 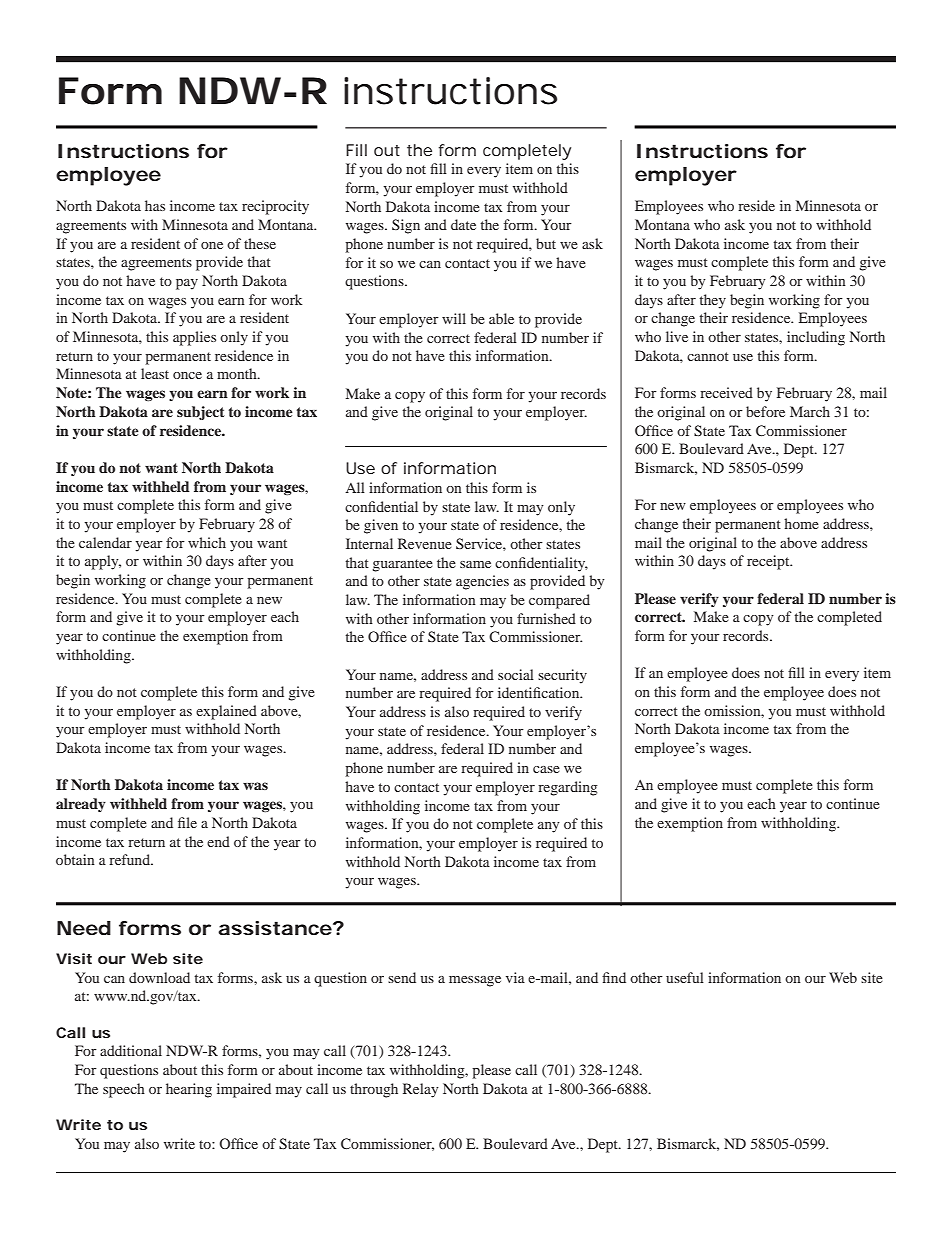 I want to click on date, so click(x=463, y=224).
